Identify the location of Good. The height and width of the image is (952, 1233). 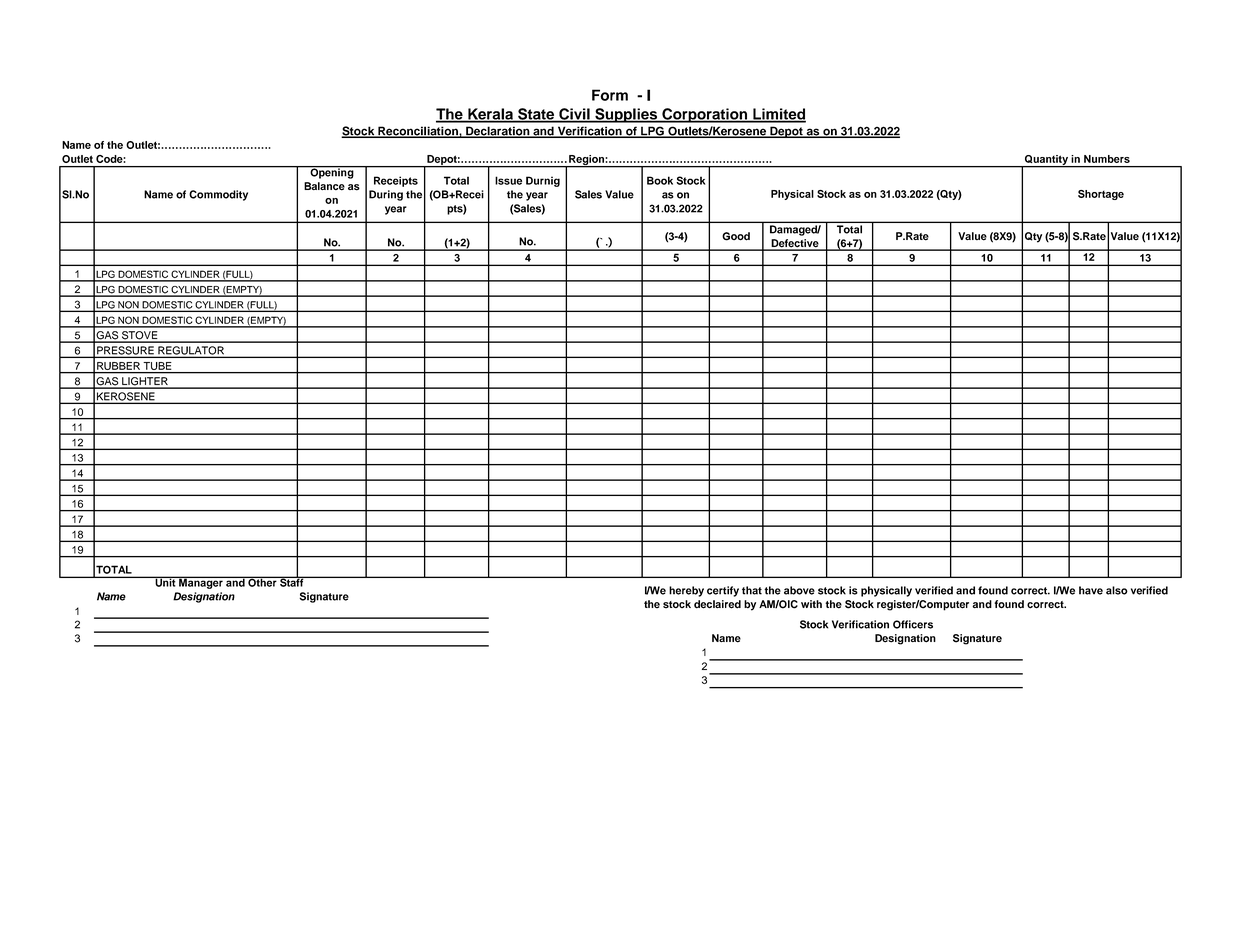
(736, 236).
